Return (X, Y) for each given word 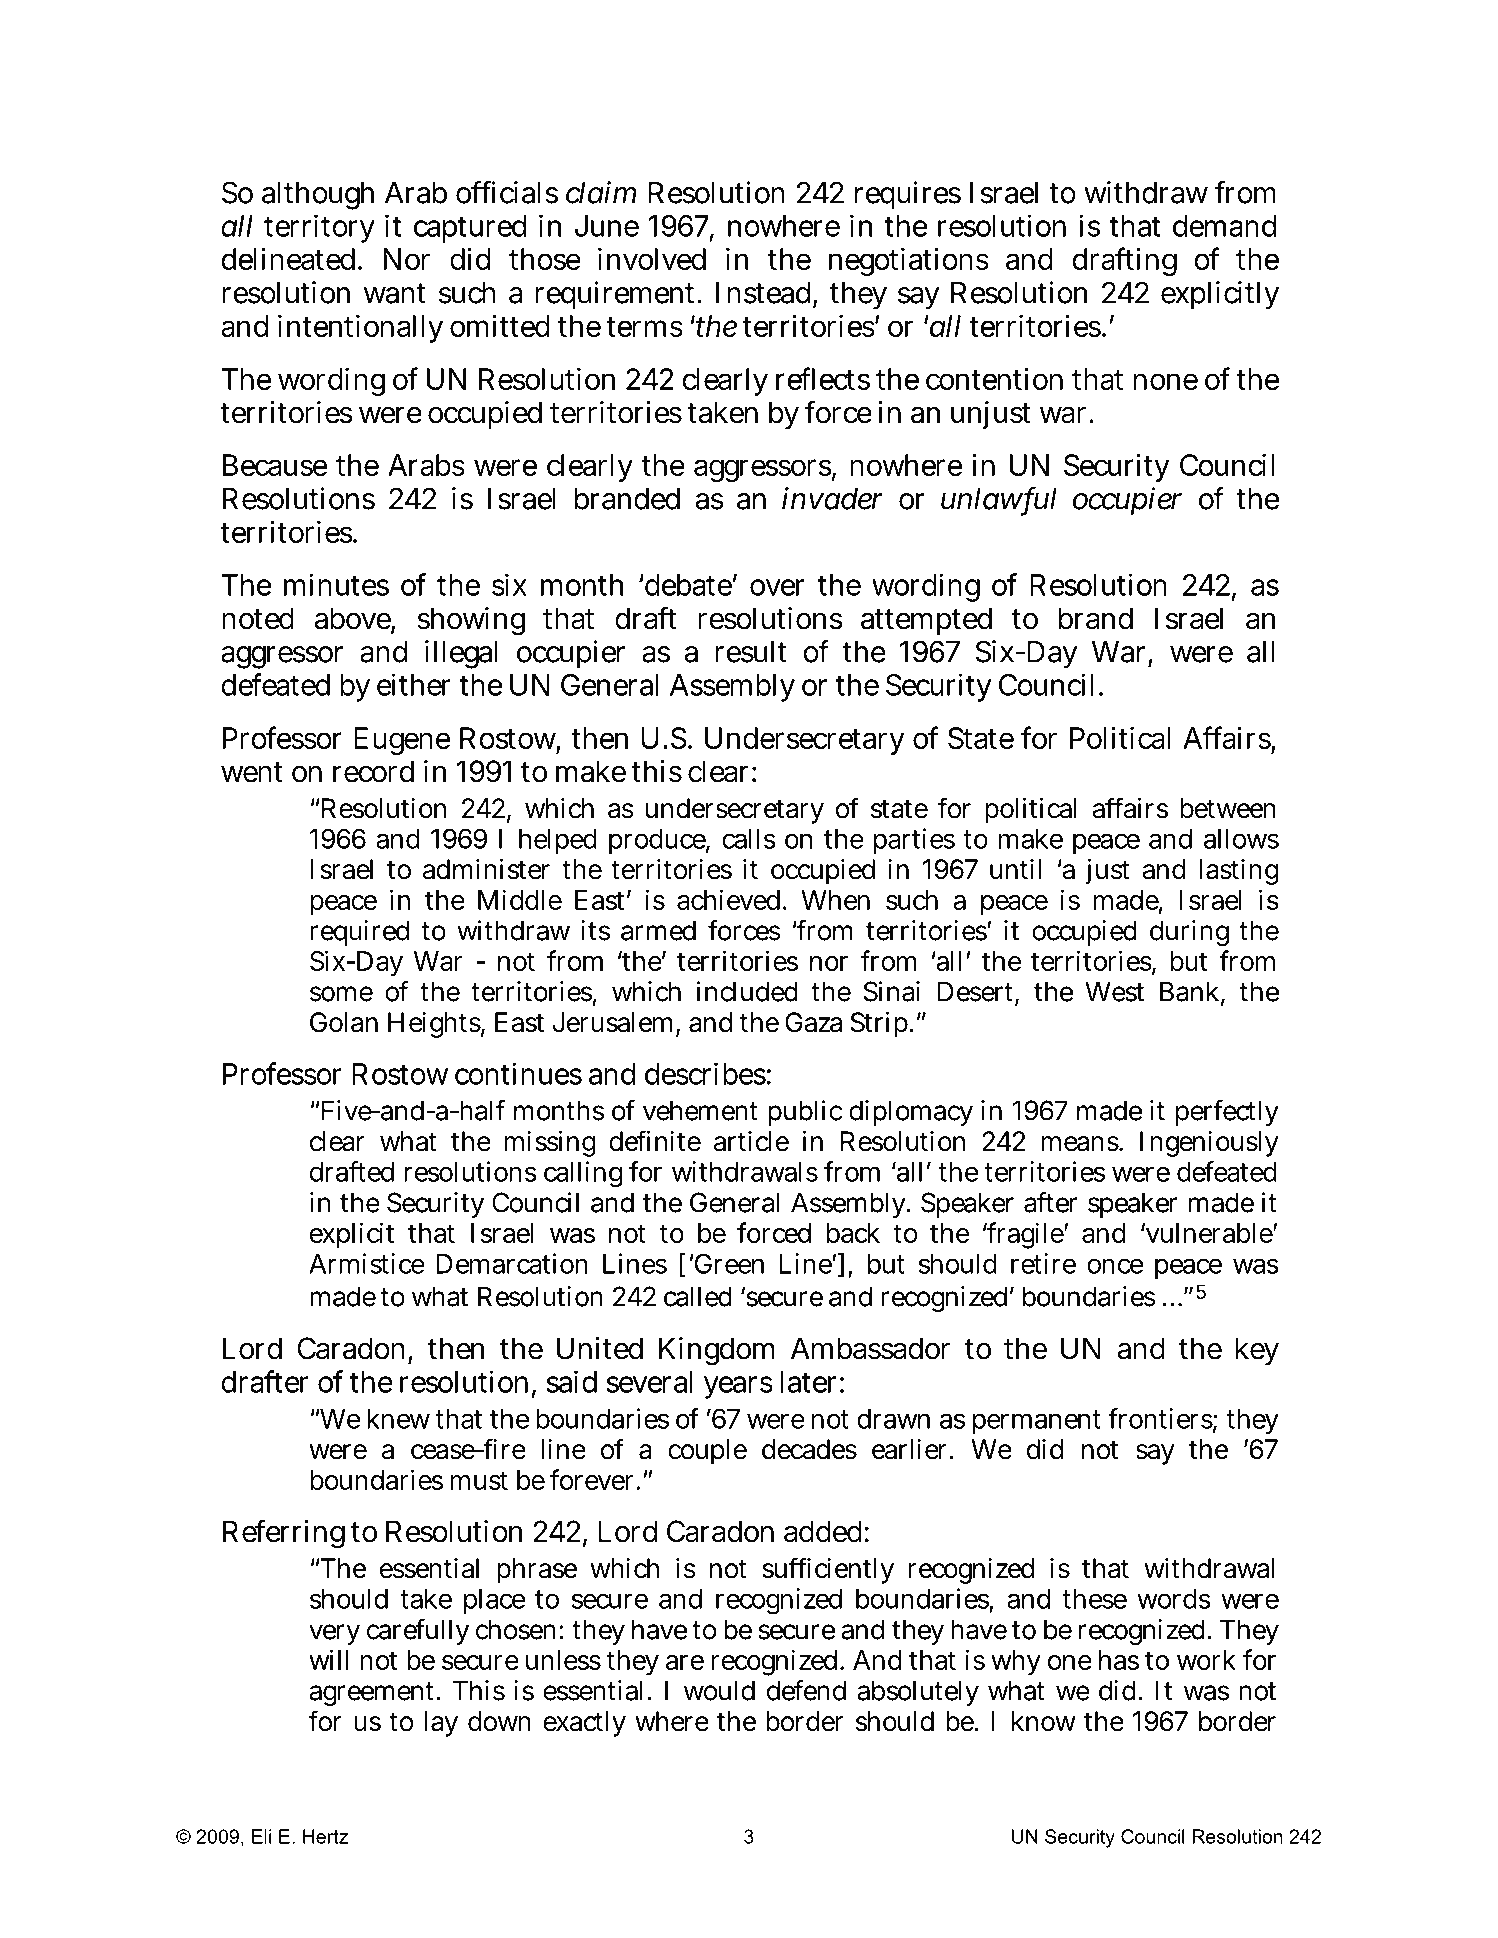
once (1115, 1266)
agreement (373, 1694)
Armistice (367, 1263)
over (777, 587)
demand (1225, 226)
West (1114, 991)
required (359, 933)
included (747, 991)
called (698, 1296)
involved (652, 259)
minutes (336, 584)
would (719, 1690)
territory (319, 228)
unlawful (999, 499)
